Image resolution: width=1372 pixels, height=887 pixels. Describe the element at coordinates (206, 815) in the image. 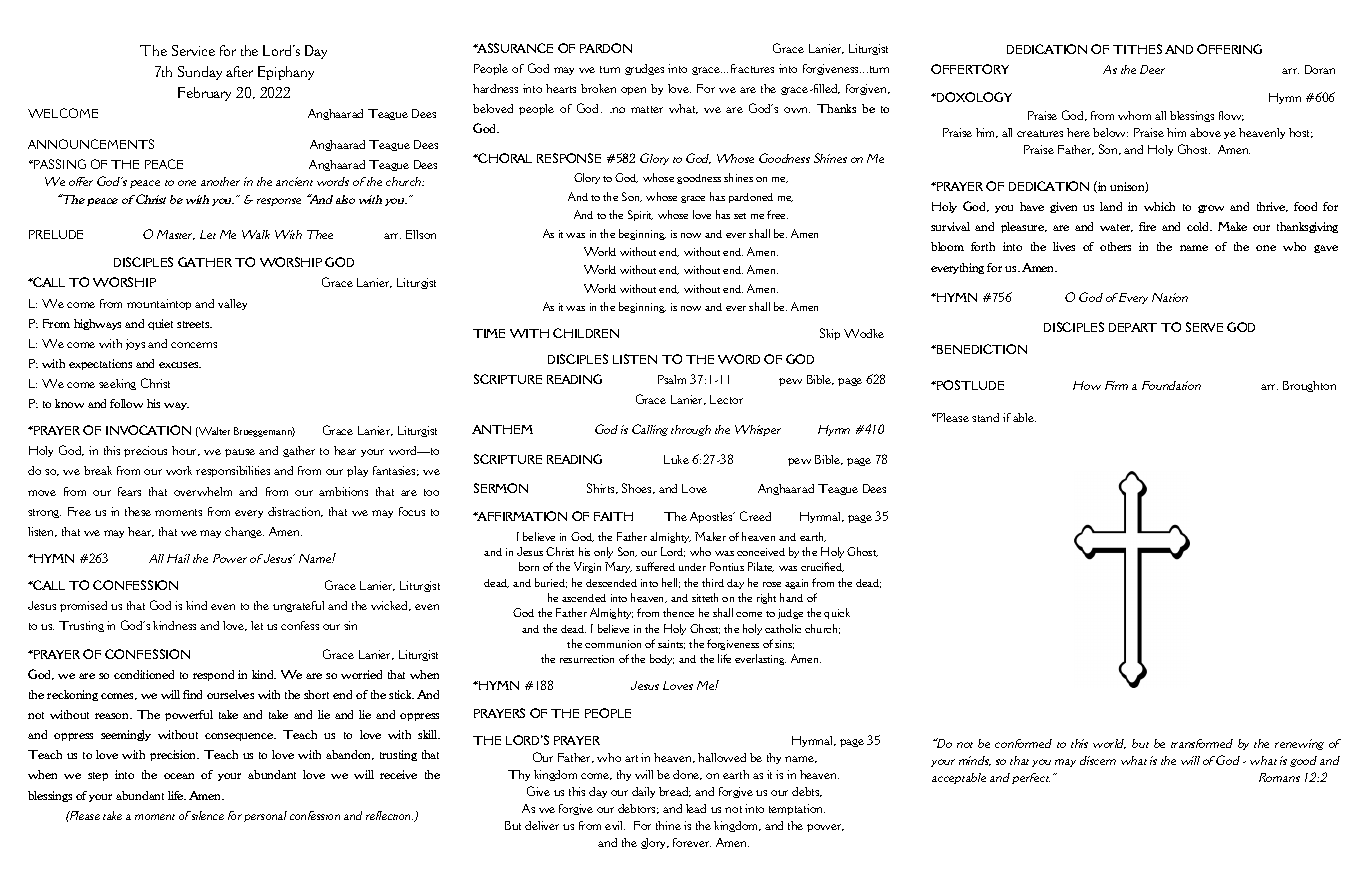

I see `silence` at that location.
